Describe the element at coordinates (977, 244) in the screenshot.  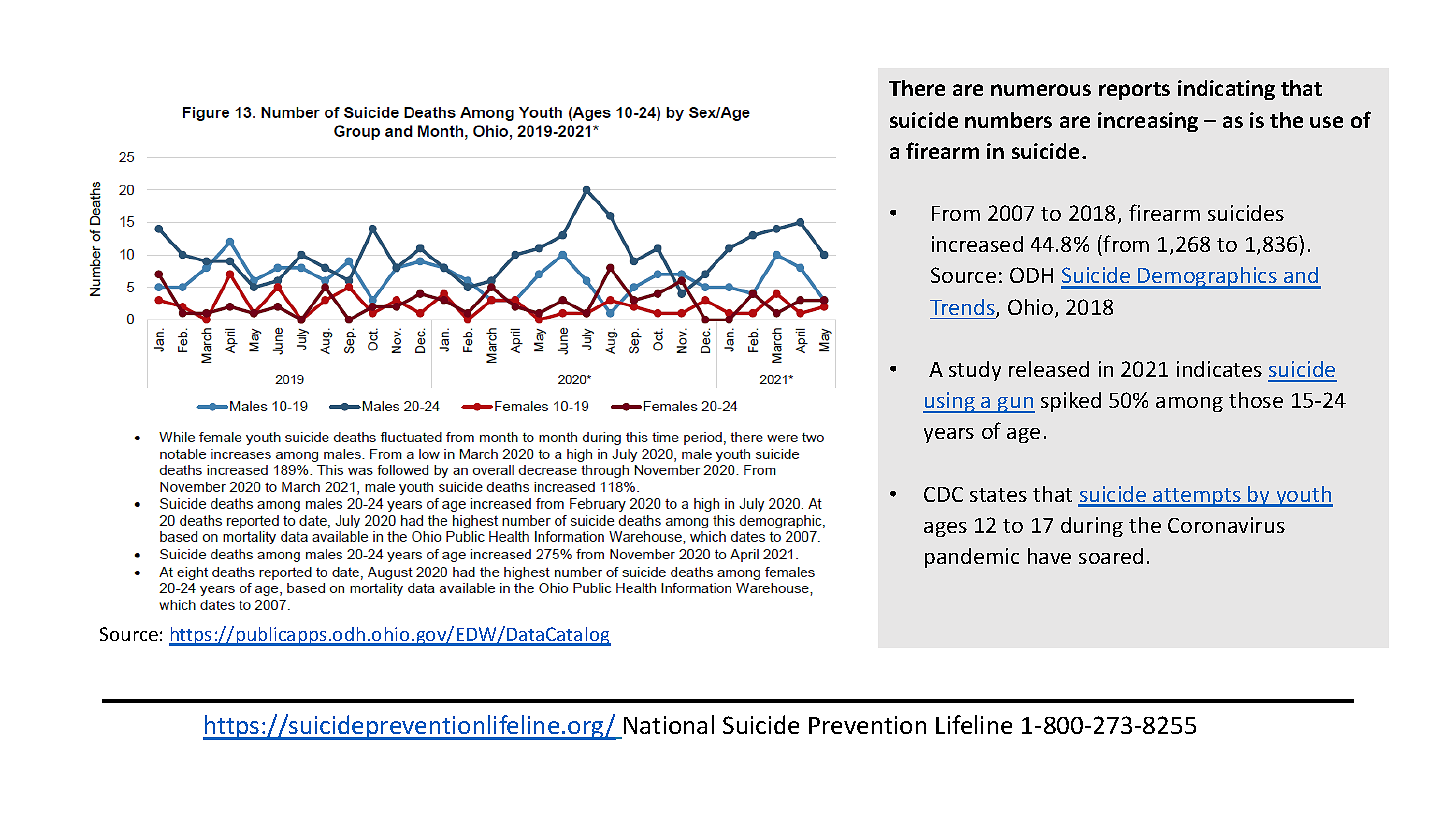
I see `increased` at that location.
